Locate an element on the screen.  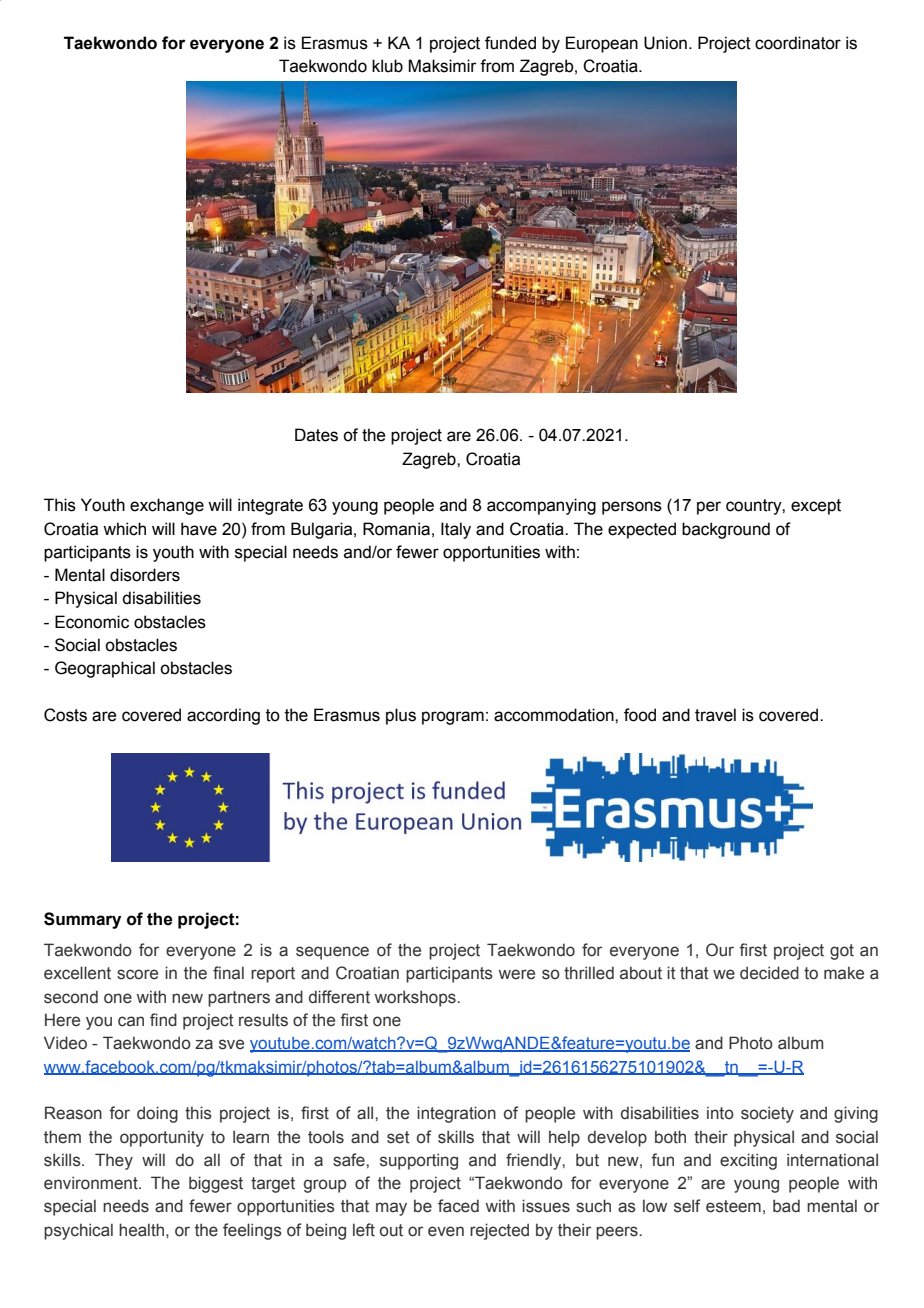
European is located at coordinates (602, 44).
